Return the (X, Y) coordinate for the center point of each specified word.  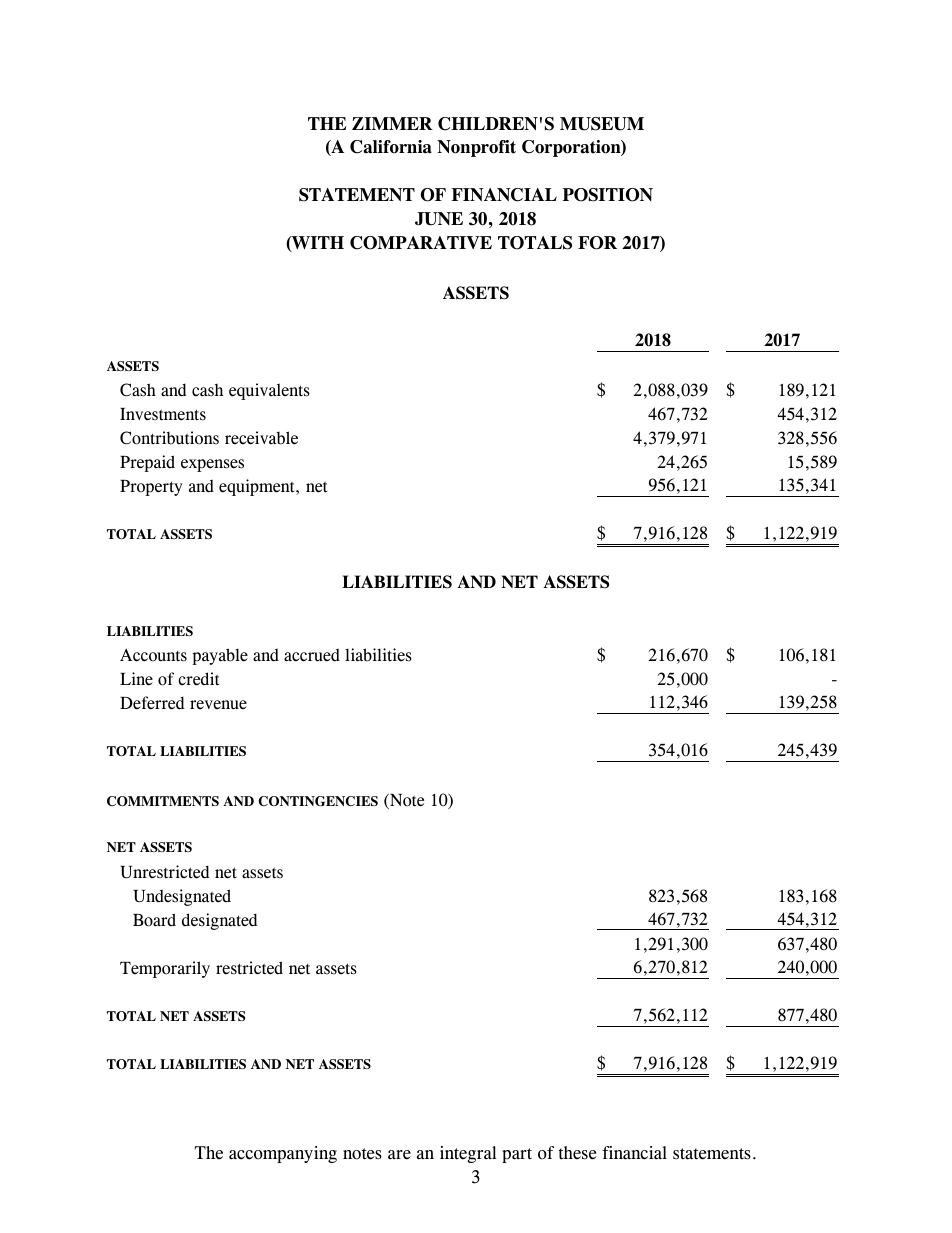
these (577, 1153)
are (399, 1155)
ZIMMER (392, 123)
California (391, 147)
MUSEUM (602, 124)
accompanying (283, 1154)
